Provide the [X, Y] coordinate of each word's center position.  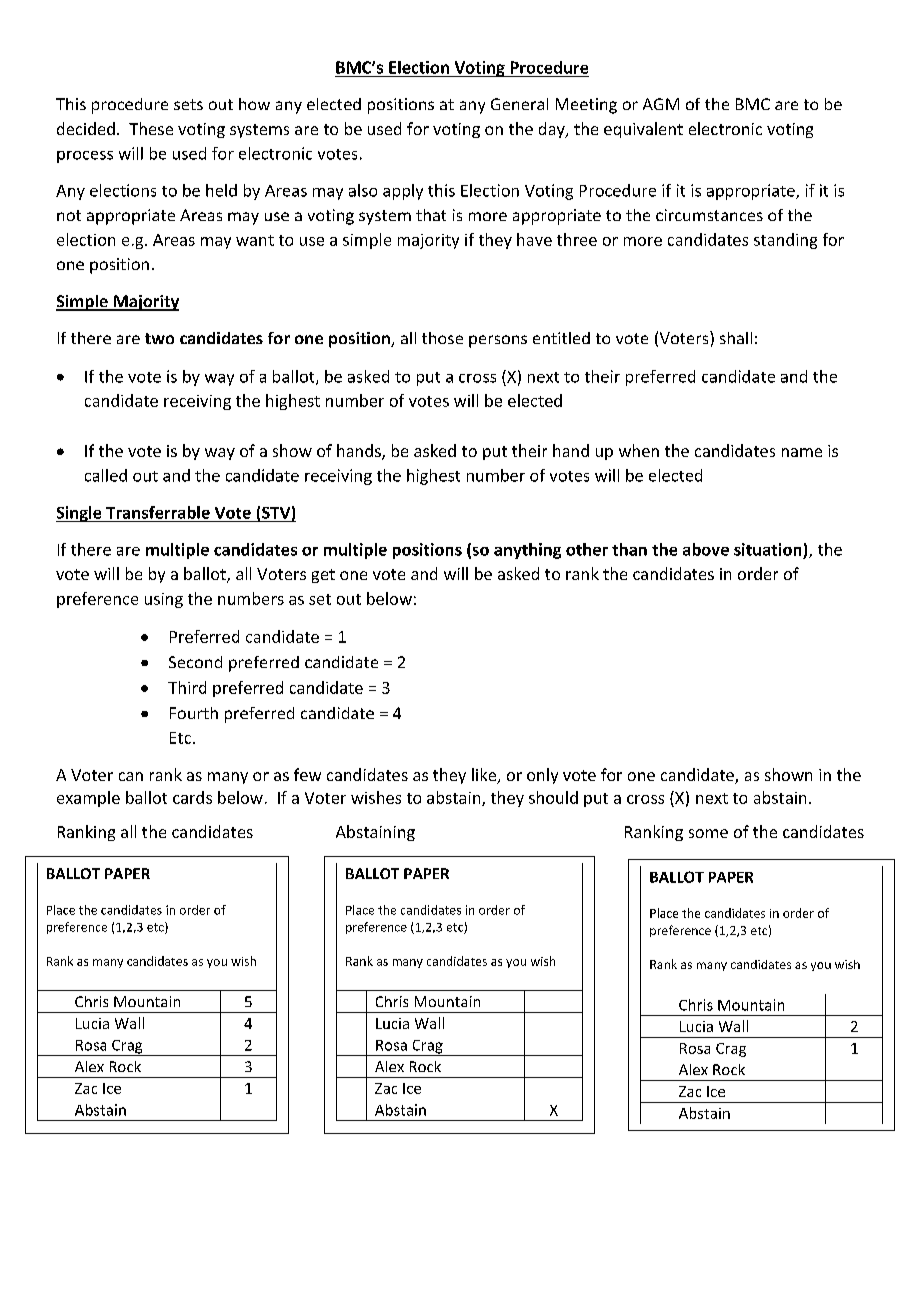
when [639, 450]
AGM [661, 104]
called [106, 475]
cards [192, 797]
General [519, 104]
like [485, 776]
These [151, 128]
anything [527, 551]
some [708, 833]
